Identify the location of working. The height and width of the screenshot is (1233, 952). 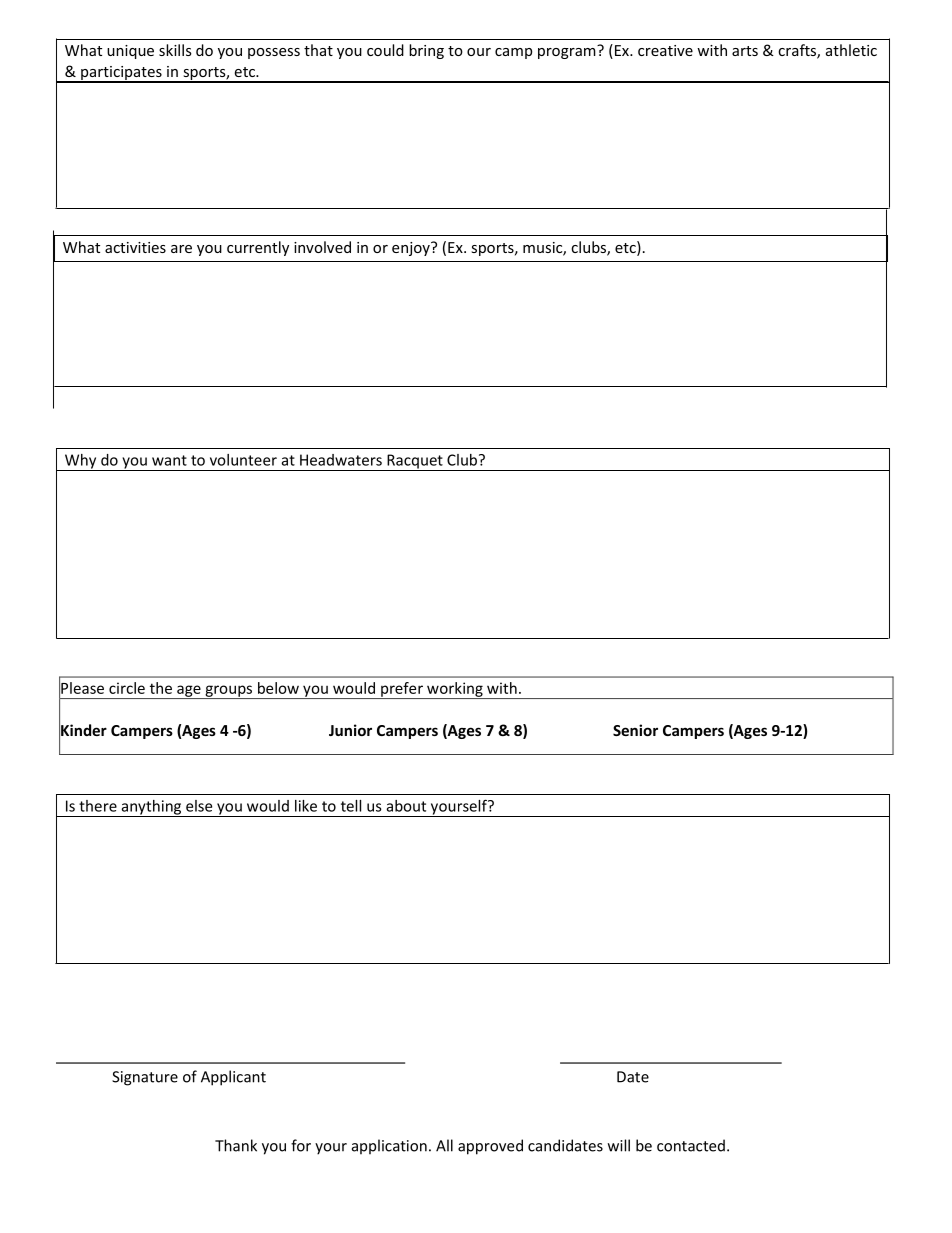
(455, 690).
